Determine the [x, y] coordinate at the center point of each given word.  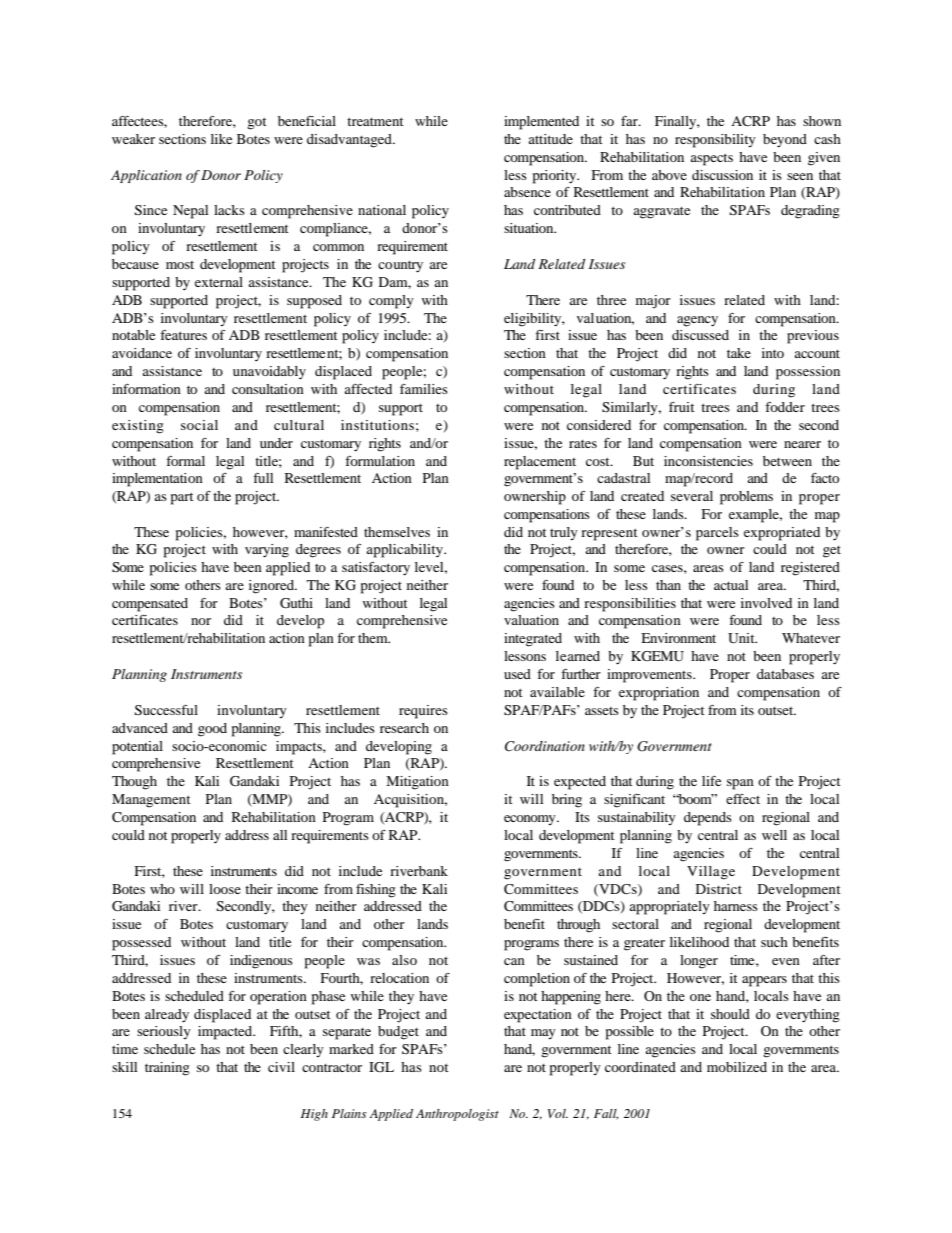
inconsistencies [708, 461]
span [740, 784]
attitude [550, 139]
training [167, 1069]
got [257, 123]
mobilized [737, 1067]
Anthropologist [457, 1115]
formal [185, 461]
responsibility [715, 141]
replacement [540, 463]
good [212, 730]
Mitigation [417, 783]
